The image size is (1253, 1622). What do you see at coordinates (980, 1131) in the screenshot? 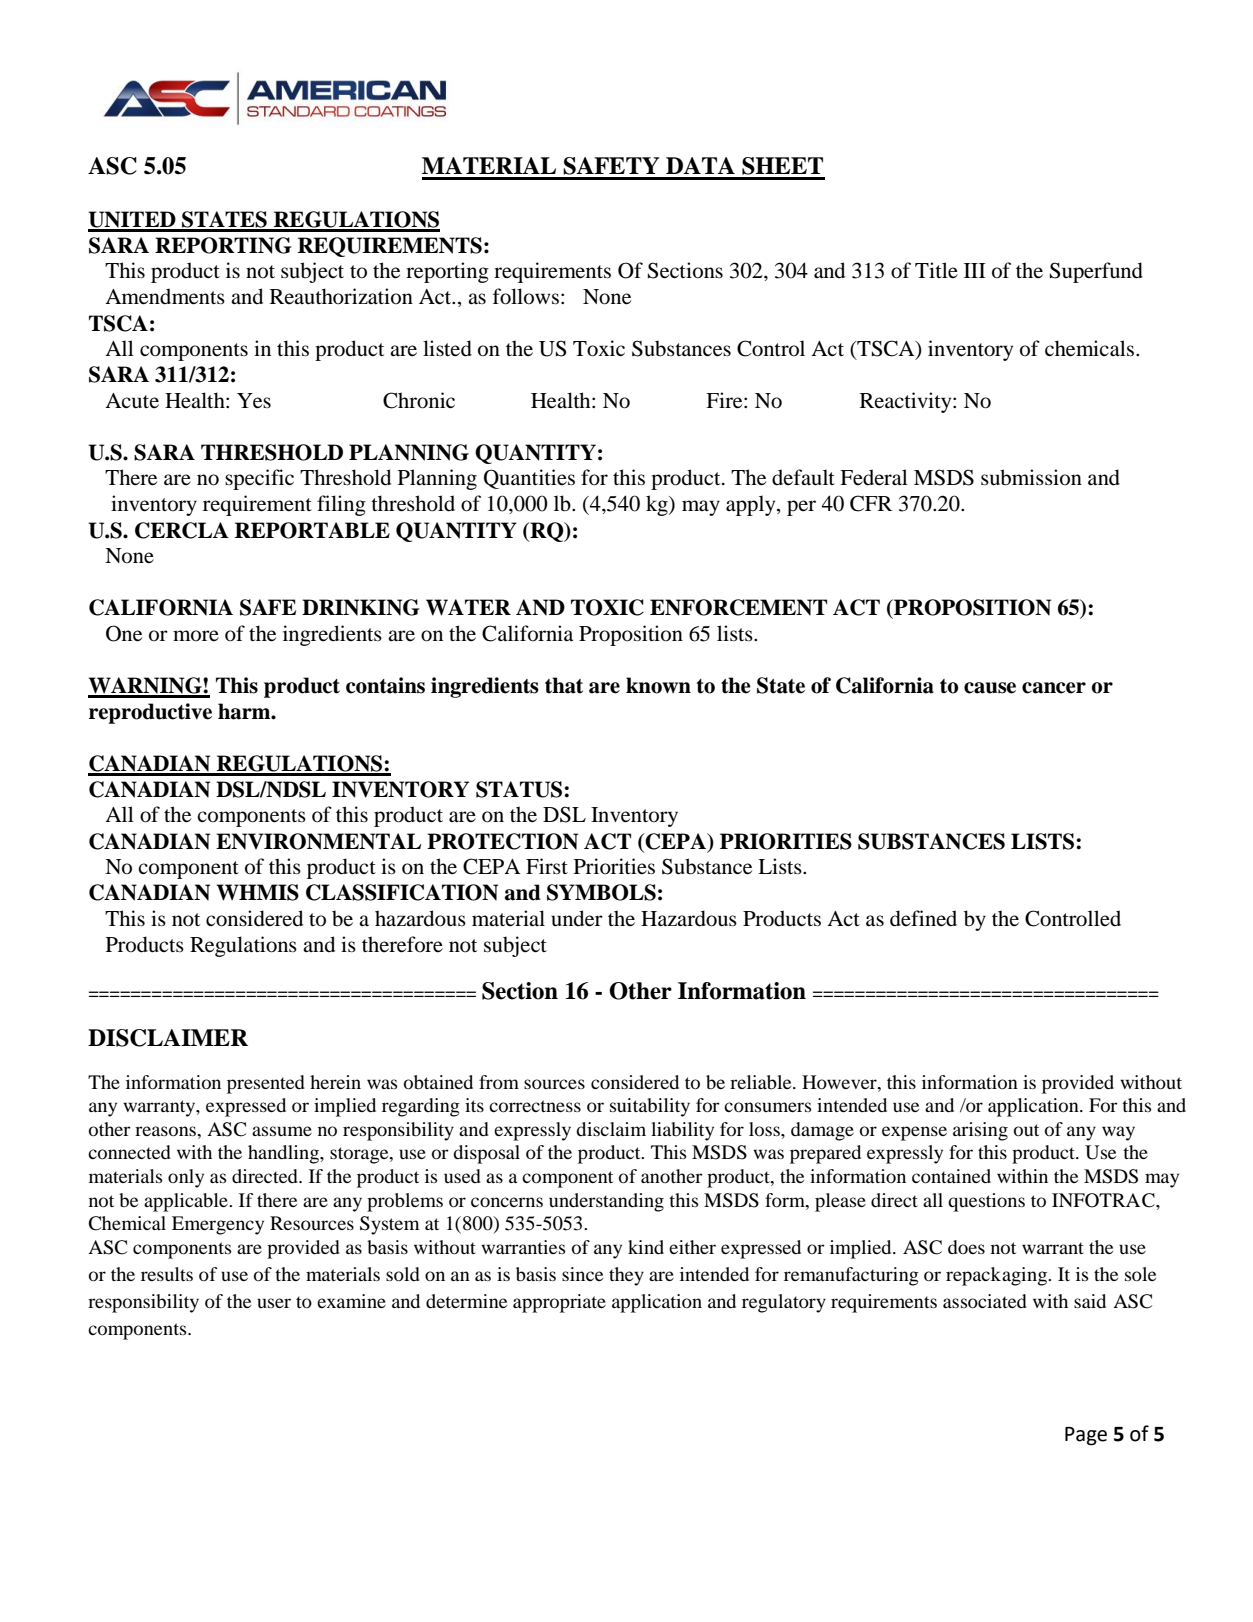
I see `arising` at bounding box center [980, 1131].
